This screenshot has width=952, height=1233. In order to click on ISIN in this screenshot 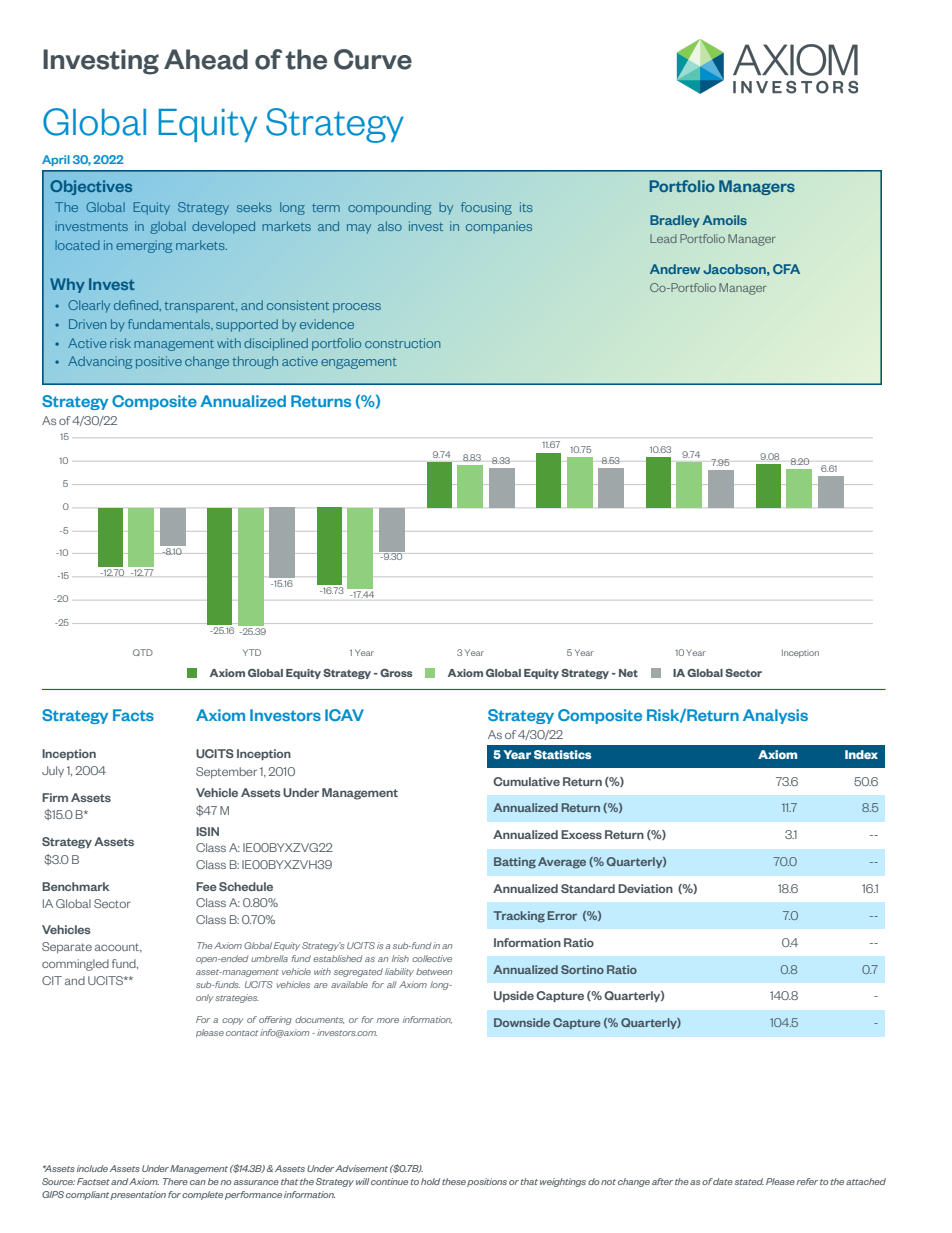, I will do `click(207, 831)`.
